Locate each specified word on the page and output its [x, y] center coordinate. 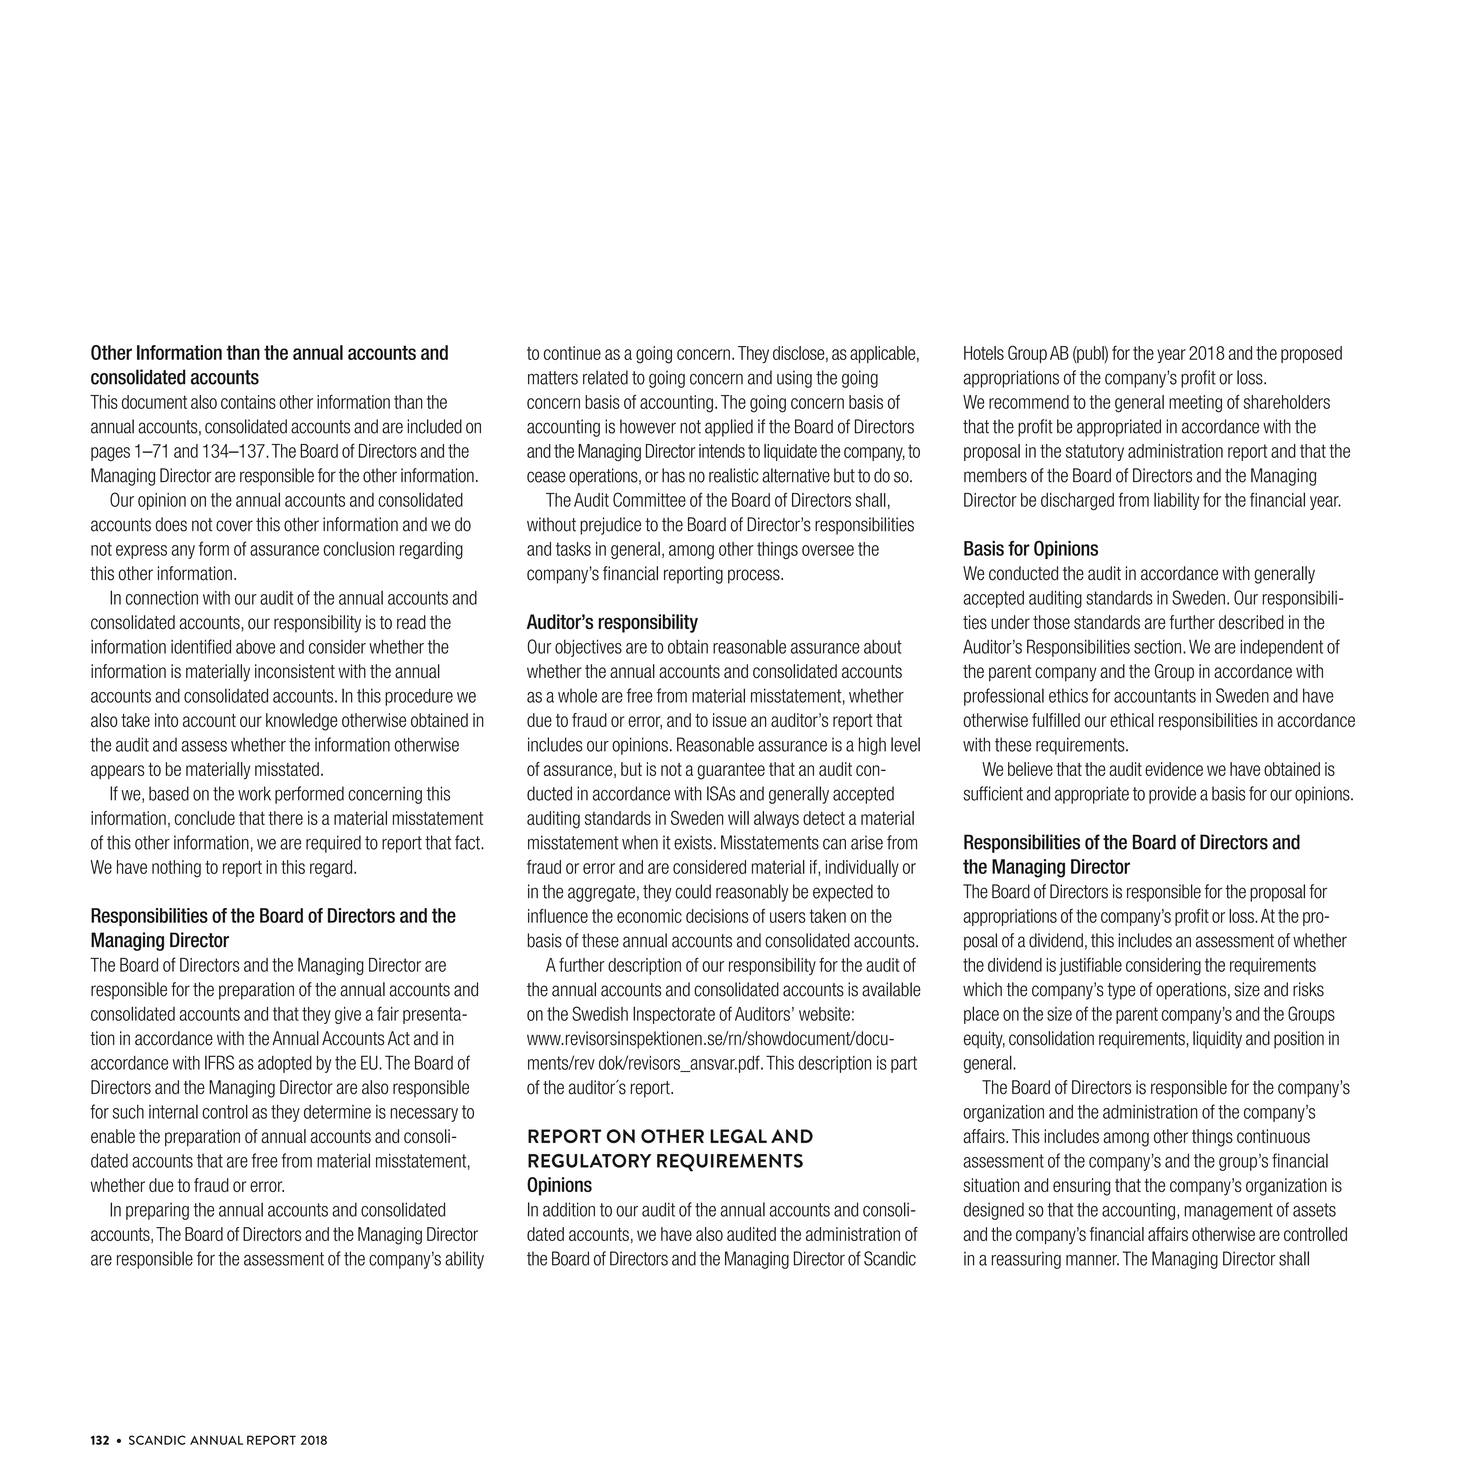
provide [1172, 795]
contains [248, 402]
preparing [157, 1211]
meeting [1195, 404]
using [794, 379]
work [254, 793]
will [738, 818]
